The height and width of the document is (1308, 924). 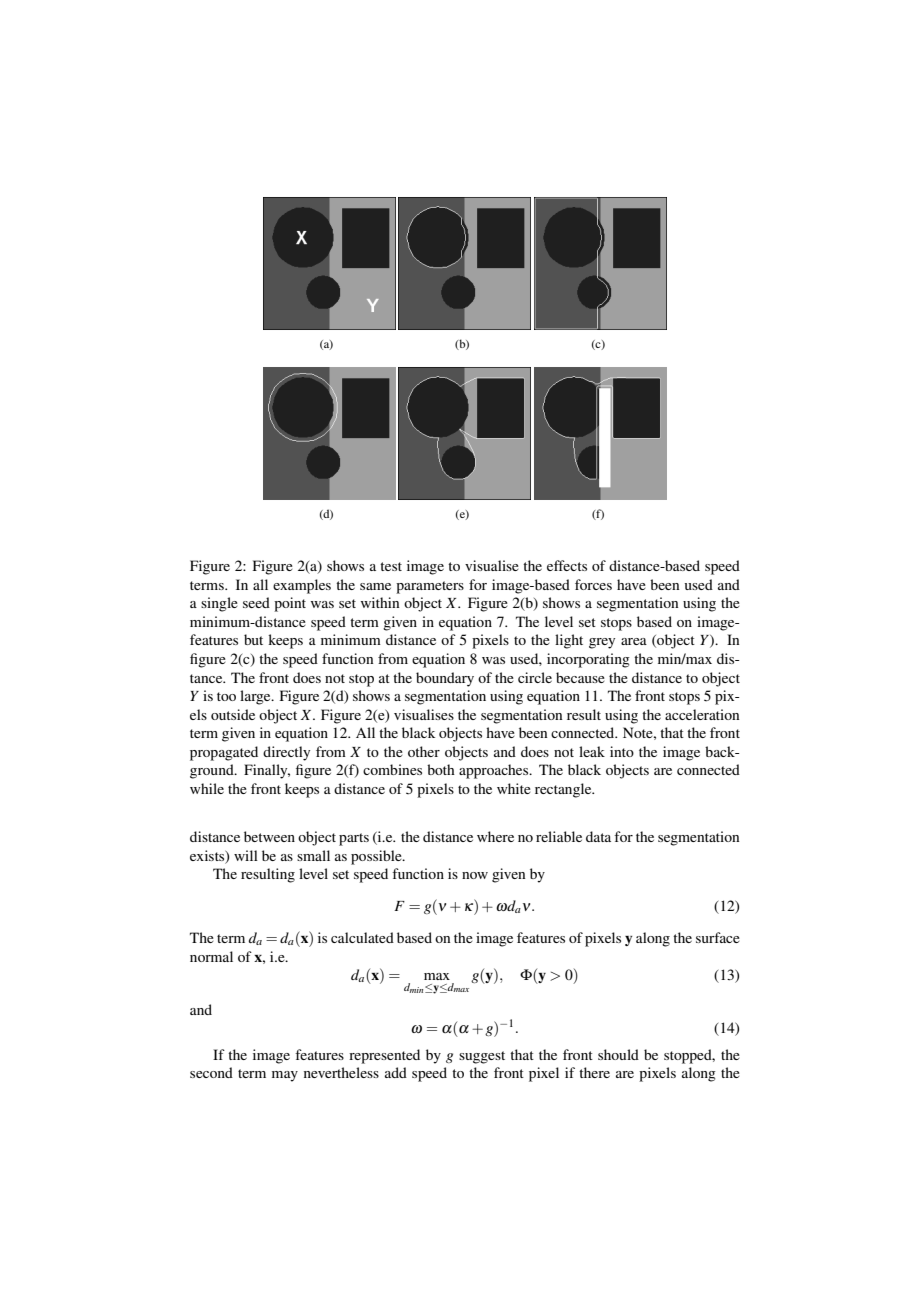 What do you see at coordinates (269, 836) in the document?
I see `between` at bounding box center [269, 836].
